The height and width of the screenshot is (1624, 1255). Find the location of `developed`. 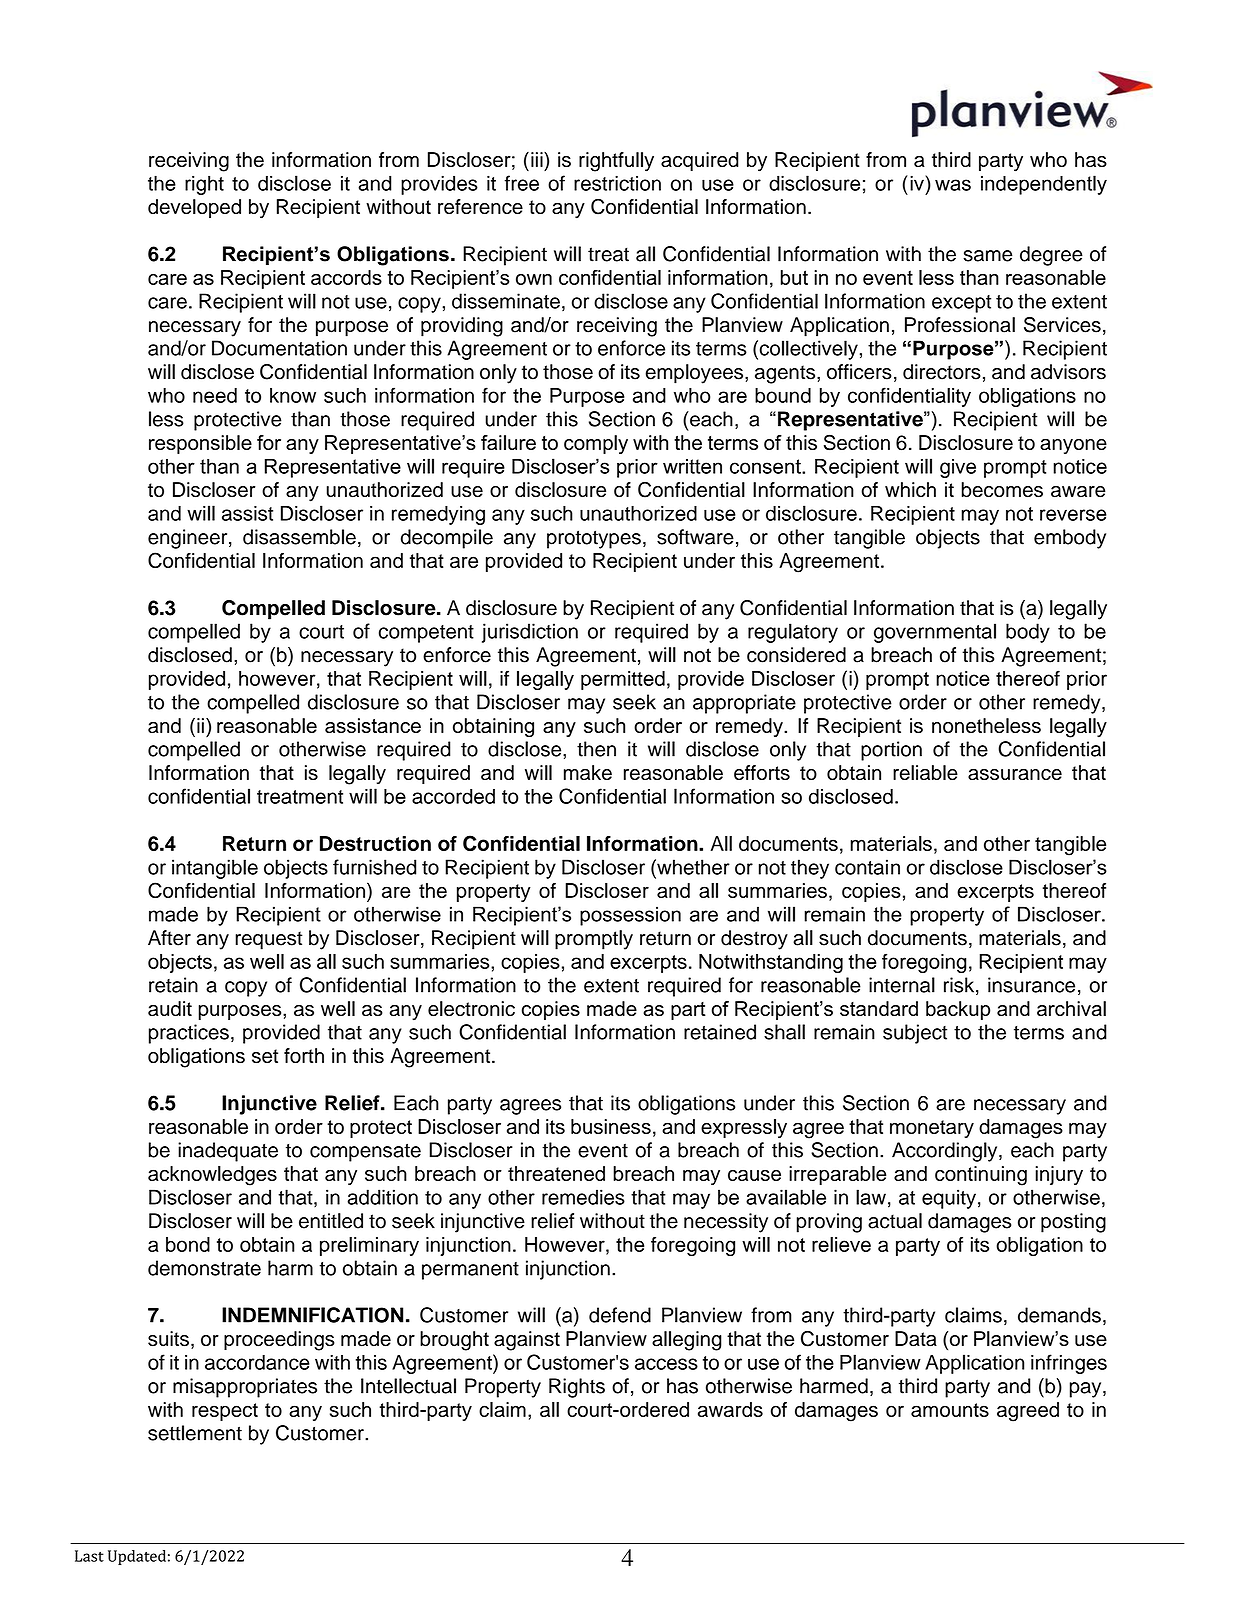

developed is located at coordinates (194, 208).
